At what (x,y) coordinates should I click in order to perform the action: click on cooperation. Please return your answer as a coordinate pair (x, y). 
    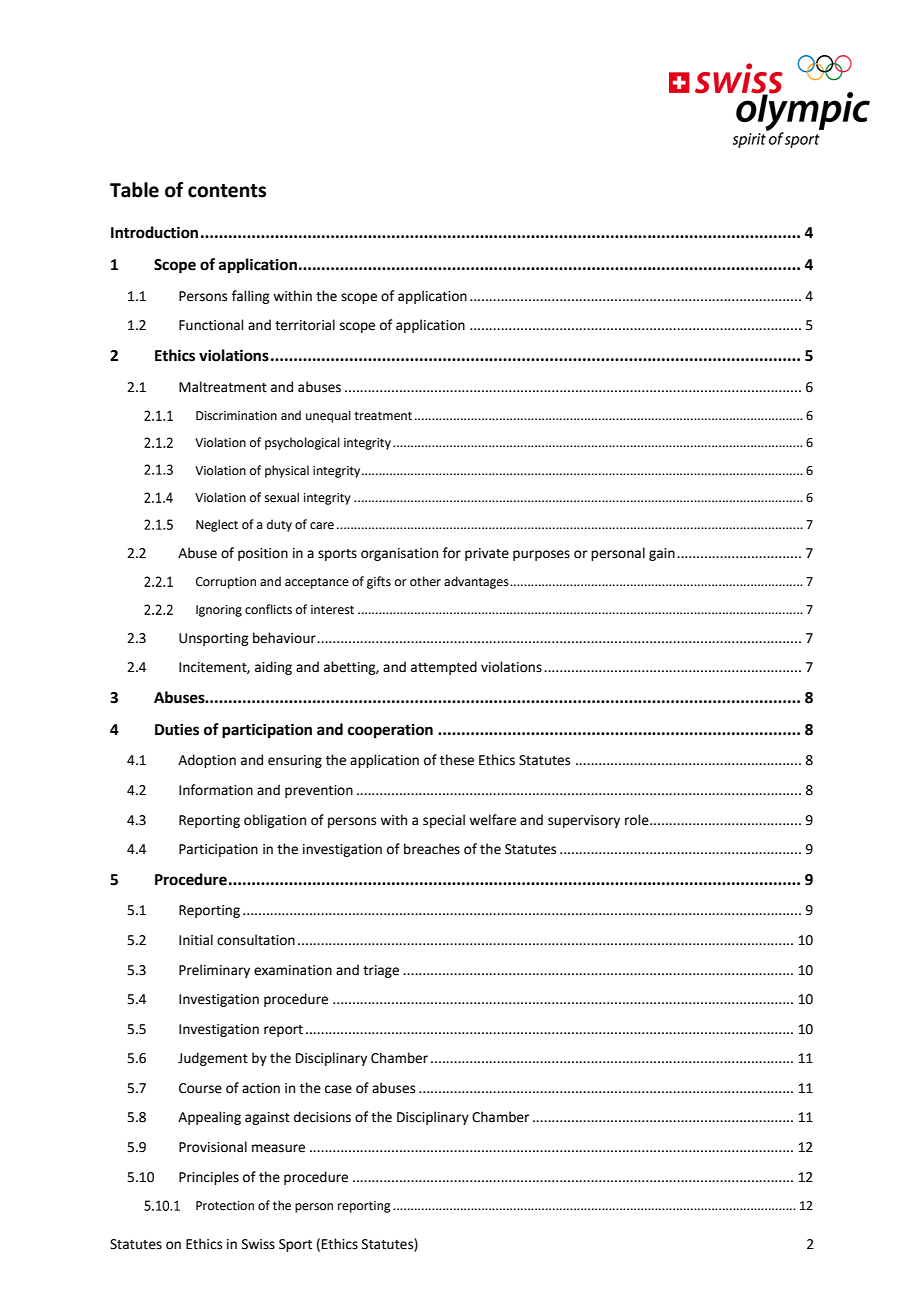
    Looking at the image, I should click on (390, 731).
